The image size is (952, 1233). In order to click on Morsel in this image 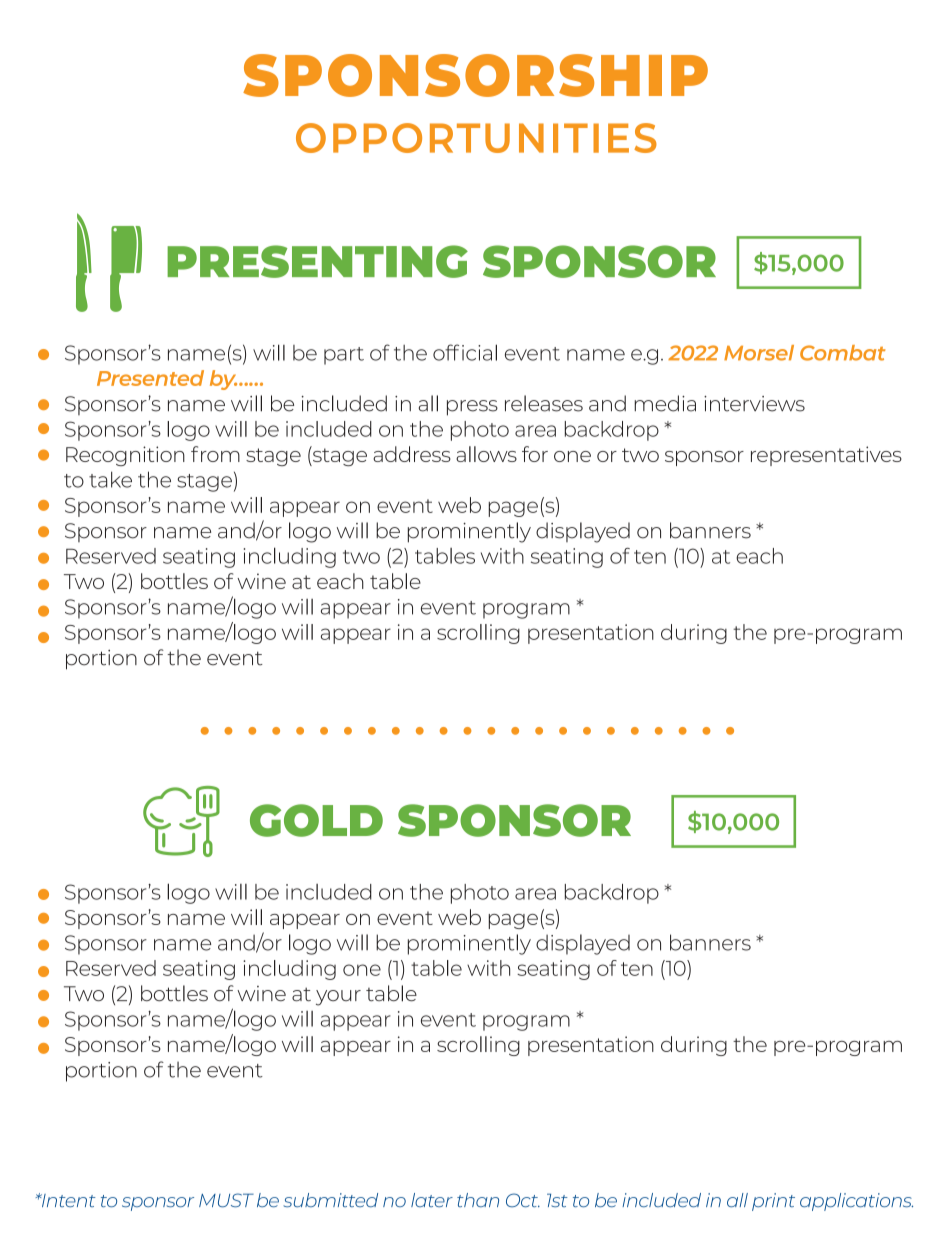, I will do `click(759, 353)`.
